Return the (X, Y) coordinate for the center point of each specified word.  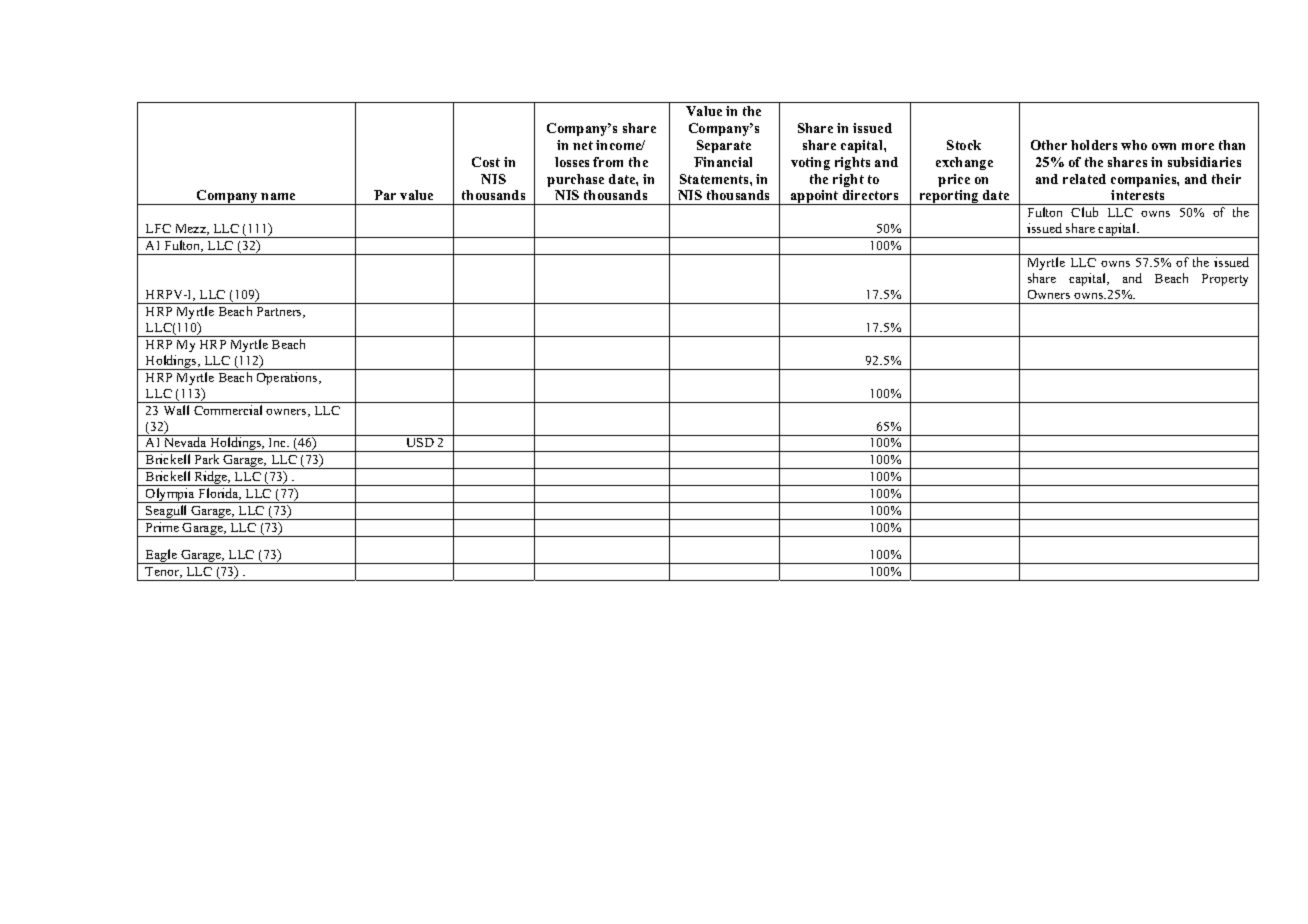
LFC (158, 228)
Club (1084, 212)
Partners (280, 312)
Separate (724, 146)
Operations (288, 378)
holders (1094, 145)
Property (1225, 280)
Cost (486, 162)
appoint (815, 197)
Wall (176, 410)
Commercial (228, 410)
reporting (949, 197)
